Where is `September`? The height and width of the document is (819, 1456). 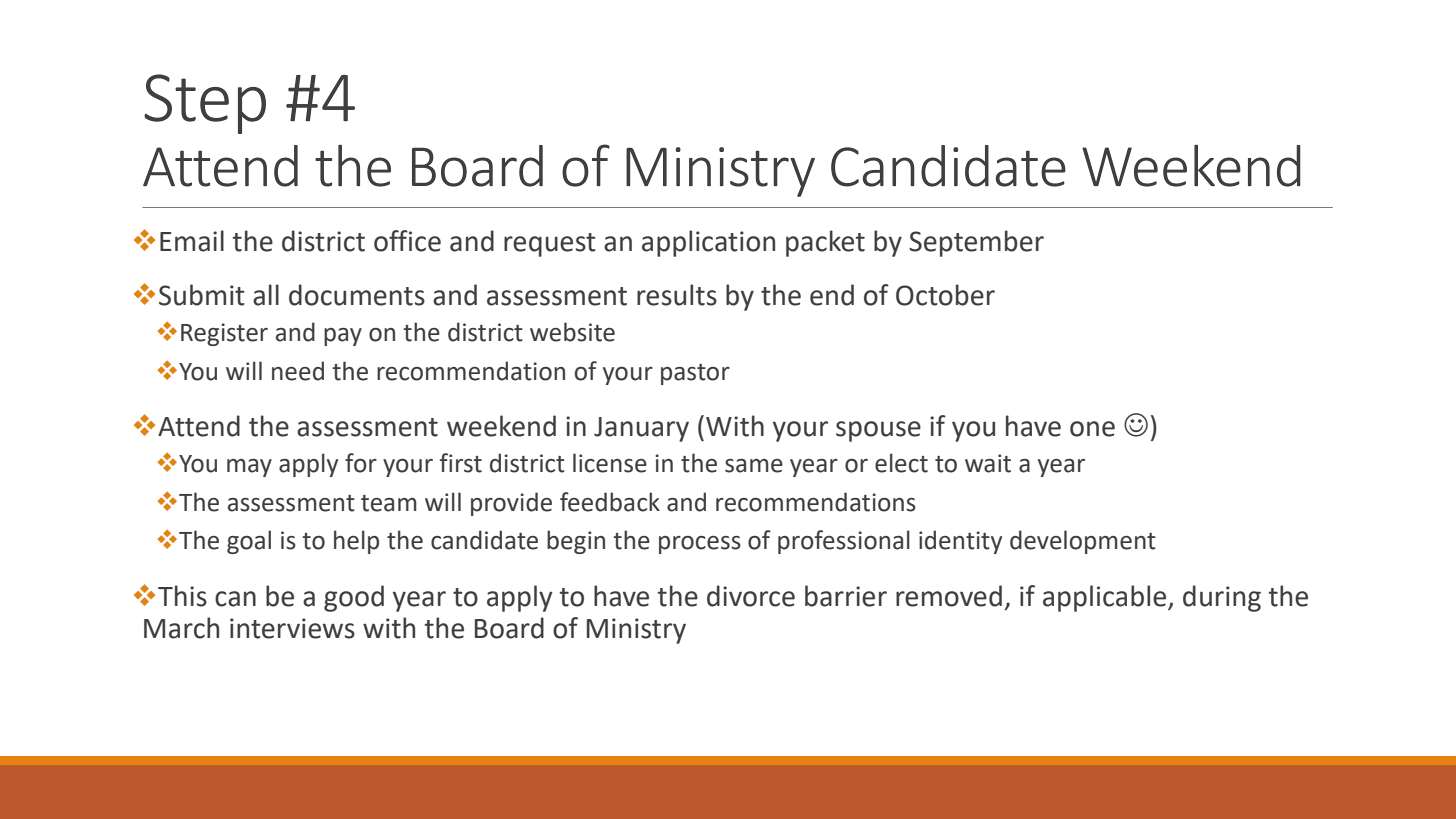 September is located at coordinates (976, 243).
